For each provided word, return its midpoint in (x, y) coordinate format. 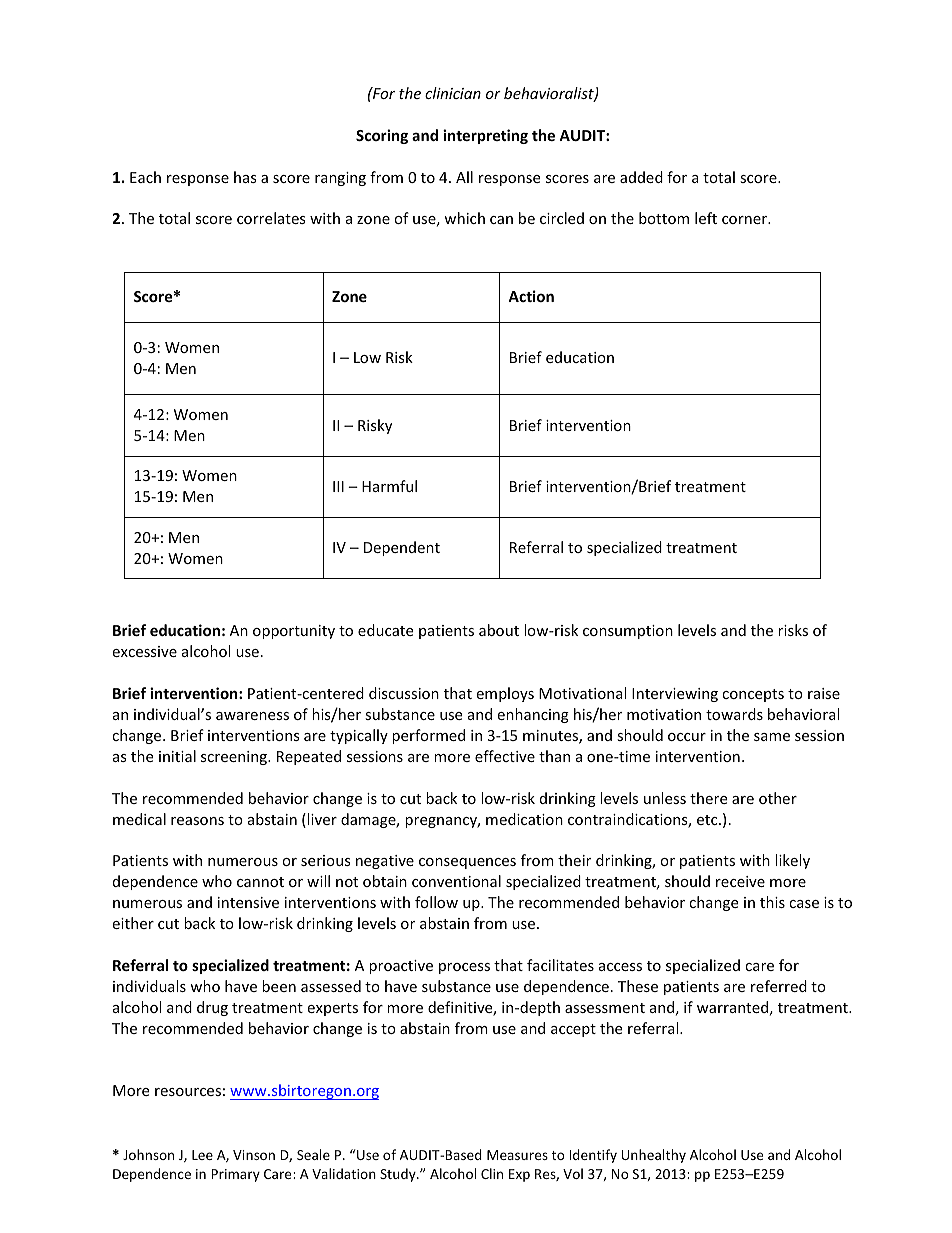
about (499, 630)
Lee (202, 1155)
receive (740, 881)
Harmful (389, 486)
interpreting (485, 136)
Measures (517, 1155)
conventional (456, 881)
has (245, 177)
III (338, 486)
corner (746, 220)
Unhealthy (653, 1156)
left (706, 218)
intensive (248, 902)
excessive (144, 651)
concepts (753, 695)
